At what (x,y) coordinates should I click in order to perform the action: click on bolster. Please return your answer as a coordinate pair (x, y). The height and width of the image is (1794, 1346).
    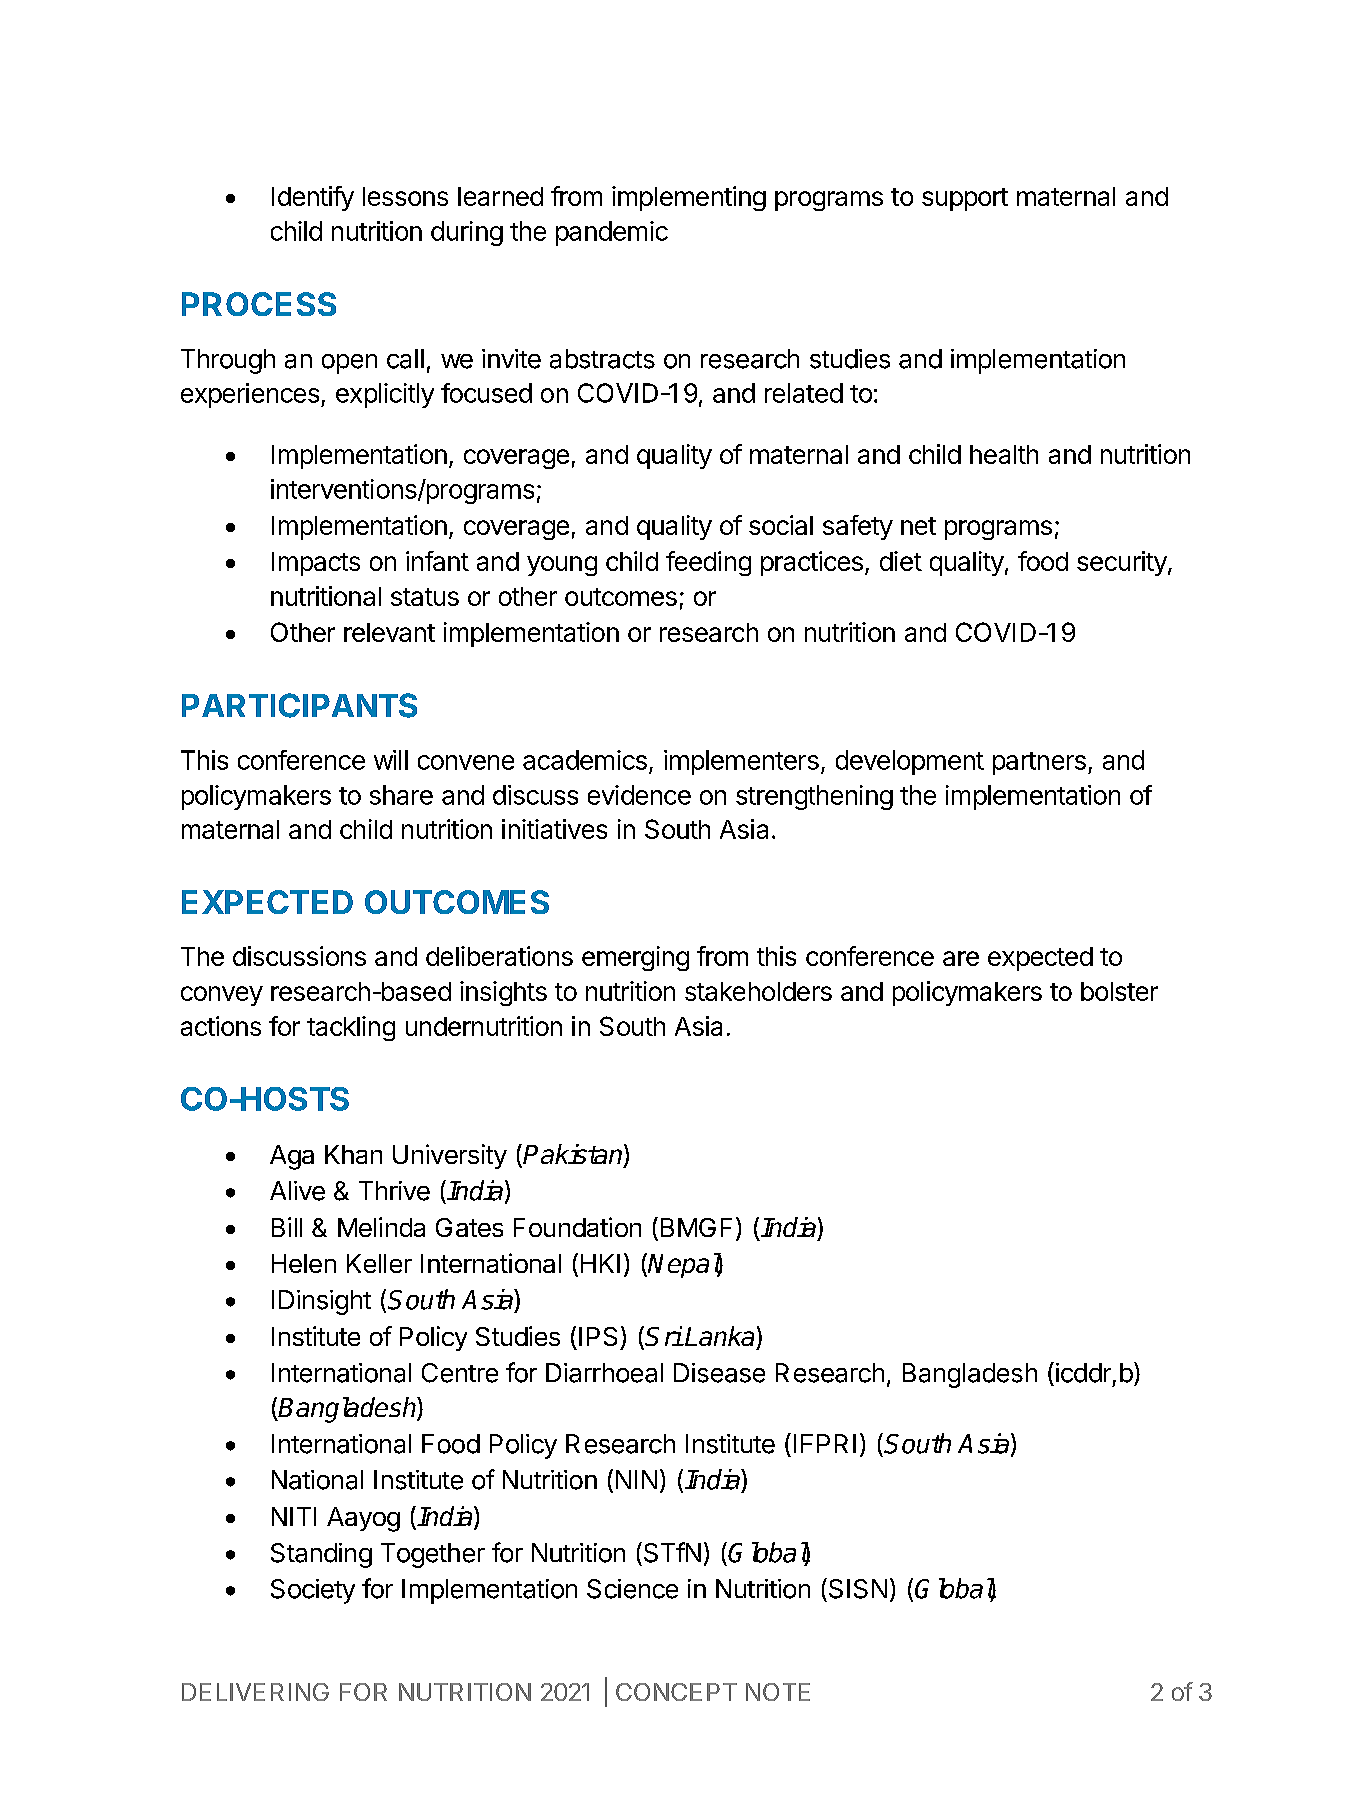
    Looking at the image, I should click on (1119, 991).
